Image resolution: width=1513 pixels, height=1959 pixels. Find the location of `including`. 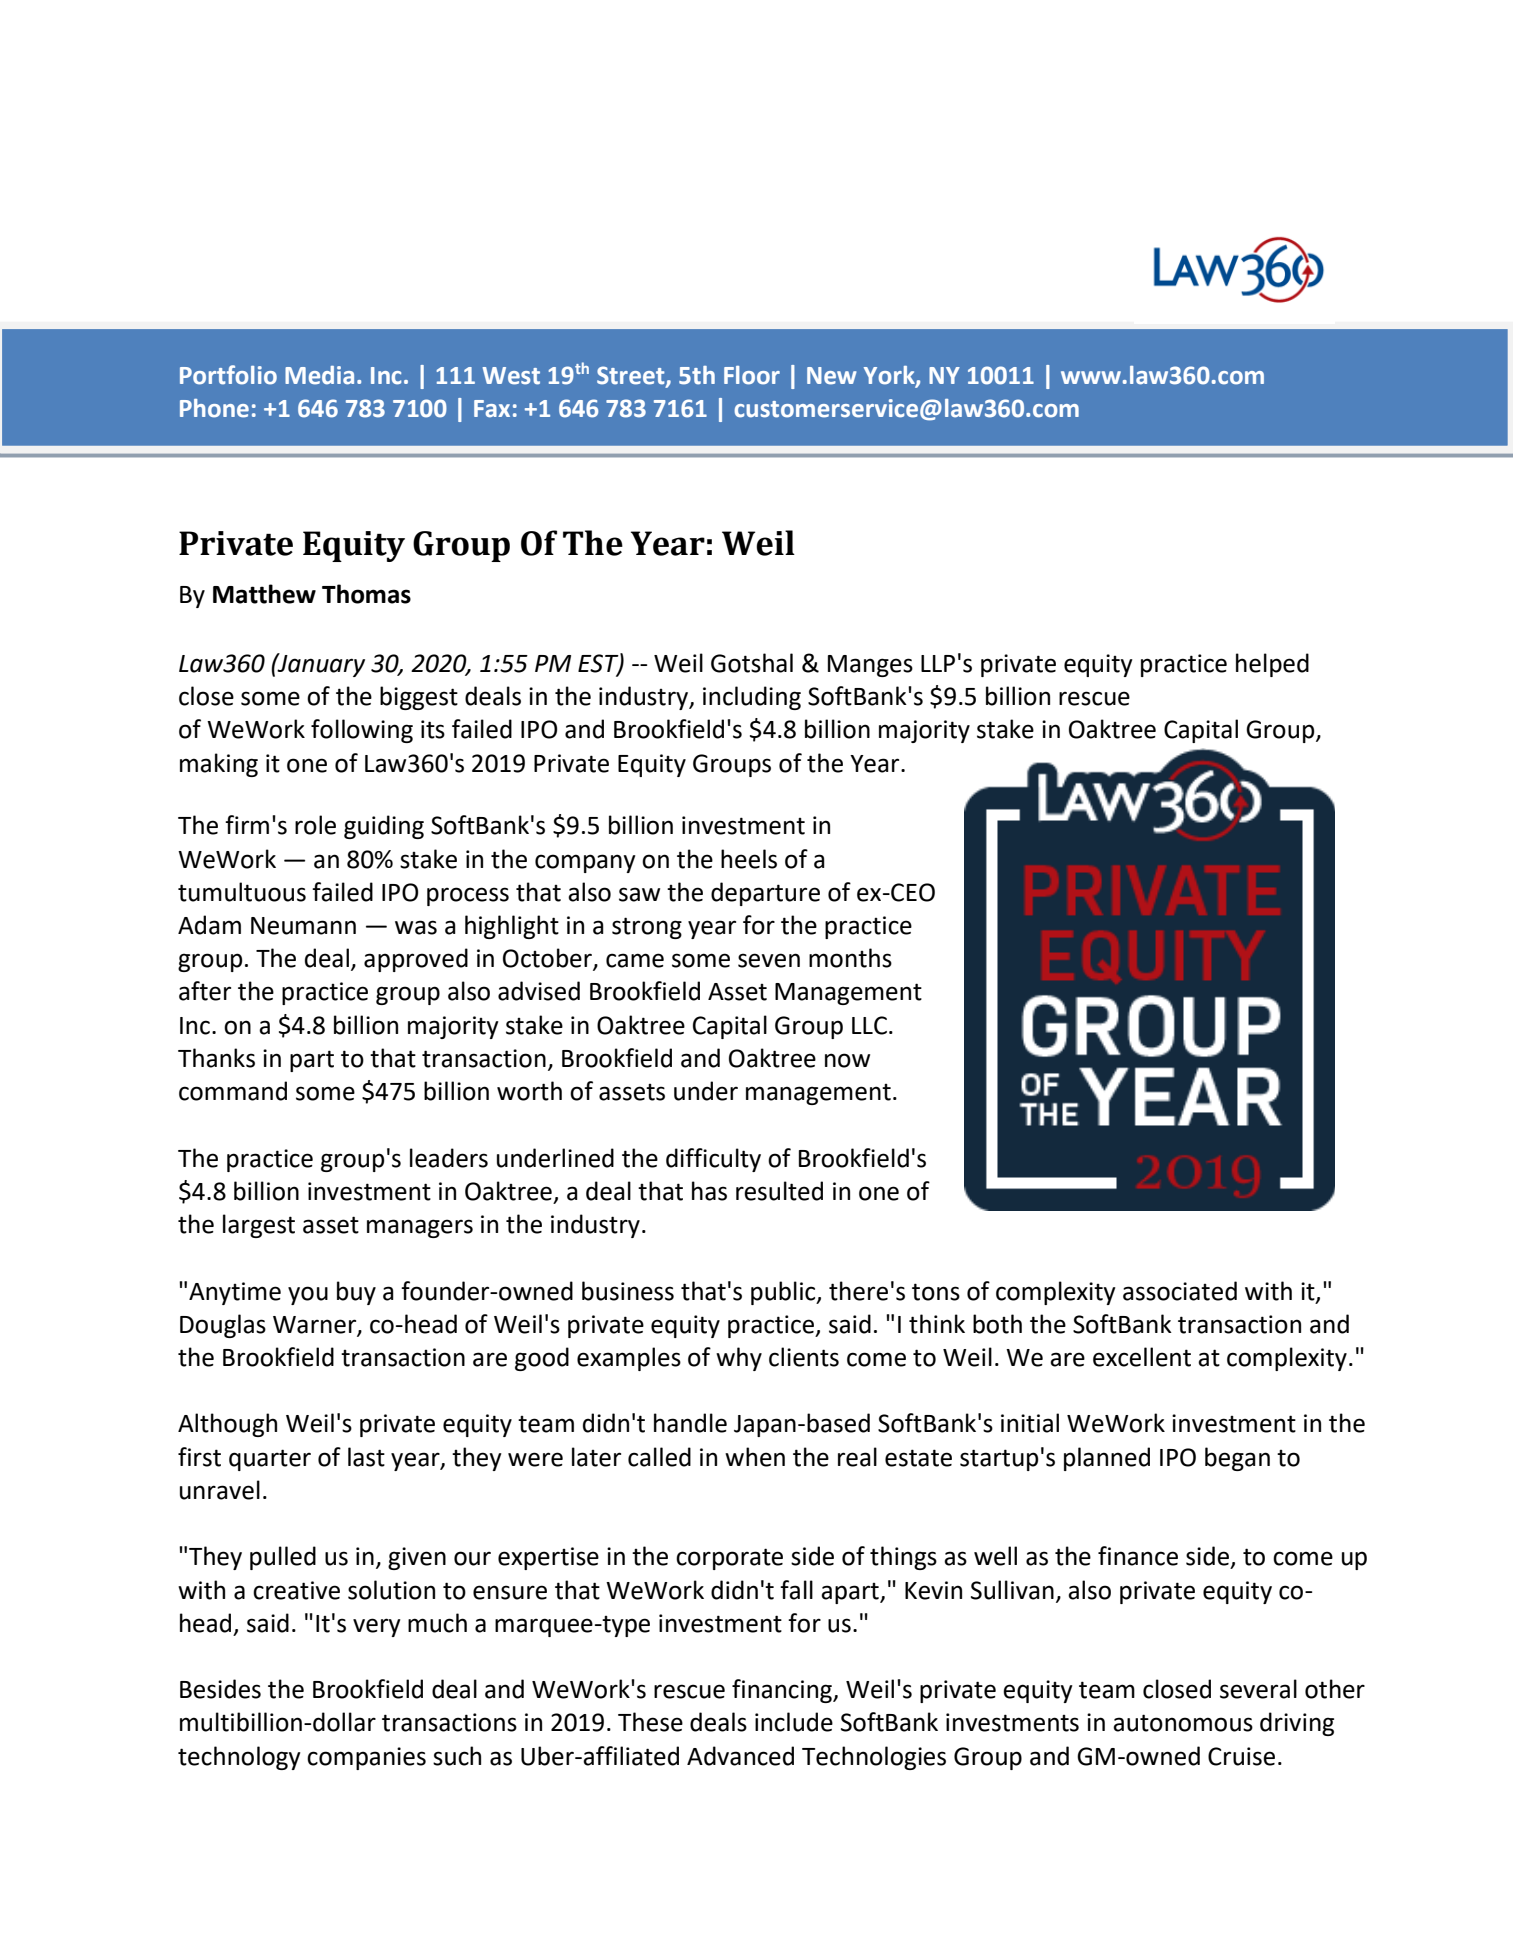

including is located at coordinates (752, 698).
